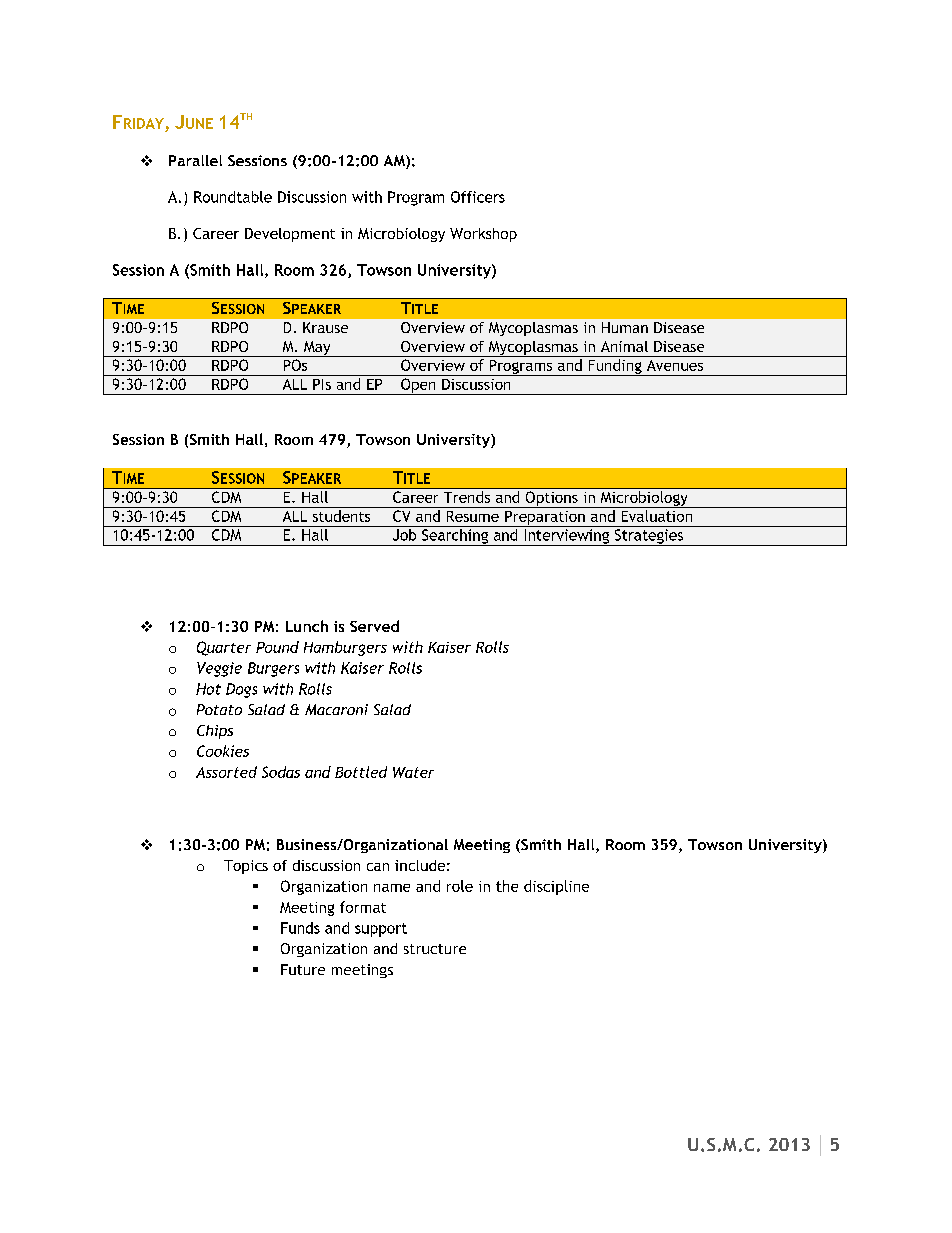 This screenshot has height=1233, width=952. Describe the element at coordinates (478, 197) in the screenshot. I see `Officers` at that location.
